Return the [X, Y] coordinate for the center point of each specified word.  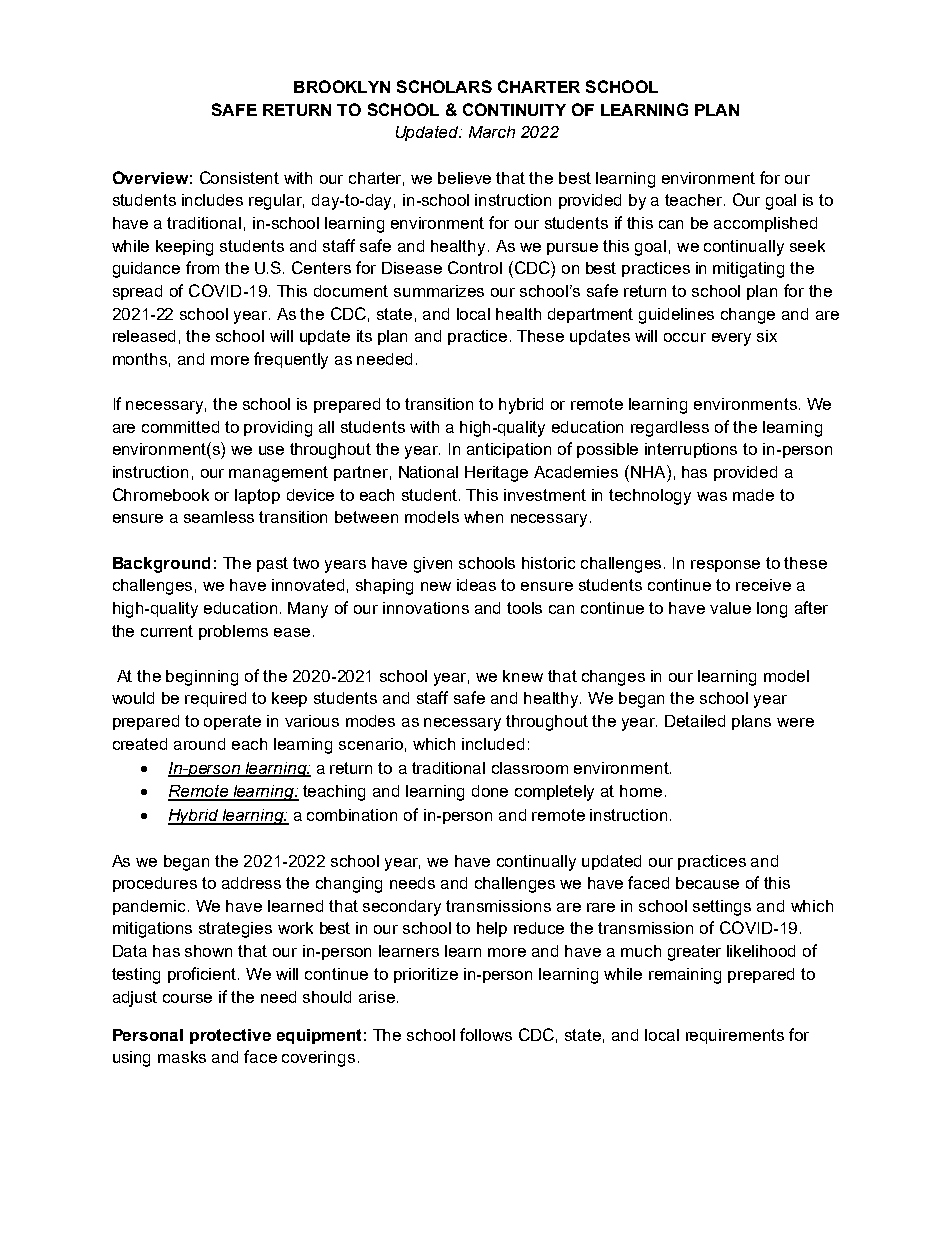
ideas [476, 585]
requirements [735, 1036]
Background [161, 565]
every [731, 339]
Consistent [239, 177]
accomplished [765, 224]
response [725, 566]
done [490, 791]
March [492, 132]
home [641, 791]
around [199, 744]
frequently [291, 360]
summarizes [439, 291]
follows [486, 1034]
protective [230, 1036]
